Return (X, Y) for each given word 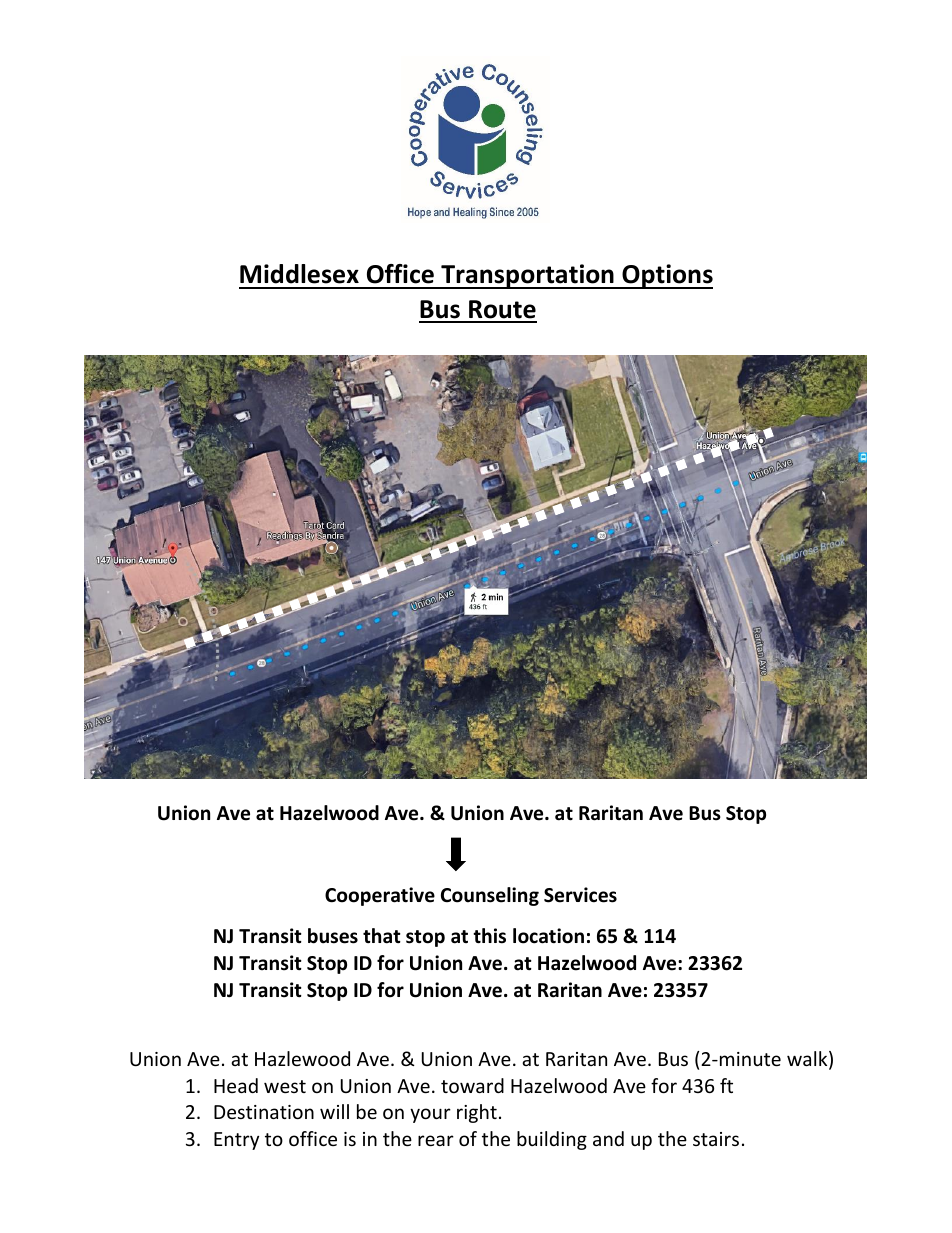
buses (333, 936)
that (382, 936)
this (489, 936)
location (548, 936)
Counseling (490, 896)
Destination (264, 1112)
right (477, 1113)
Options (666, 276)
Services (580, 895)
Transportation (527, 276)
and (608, 1138)
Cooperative (380, 896)
